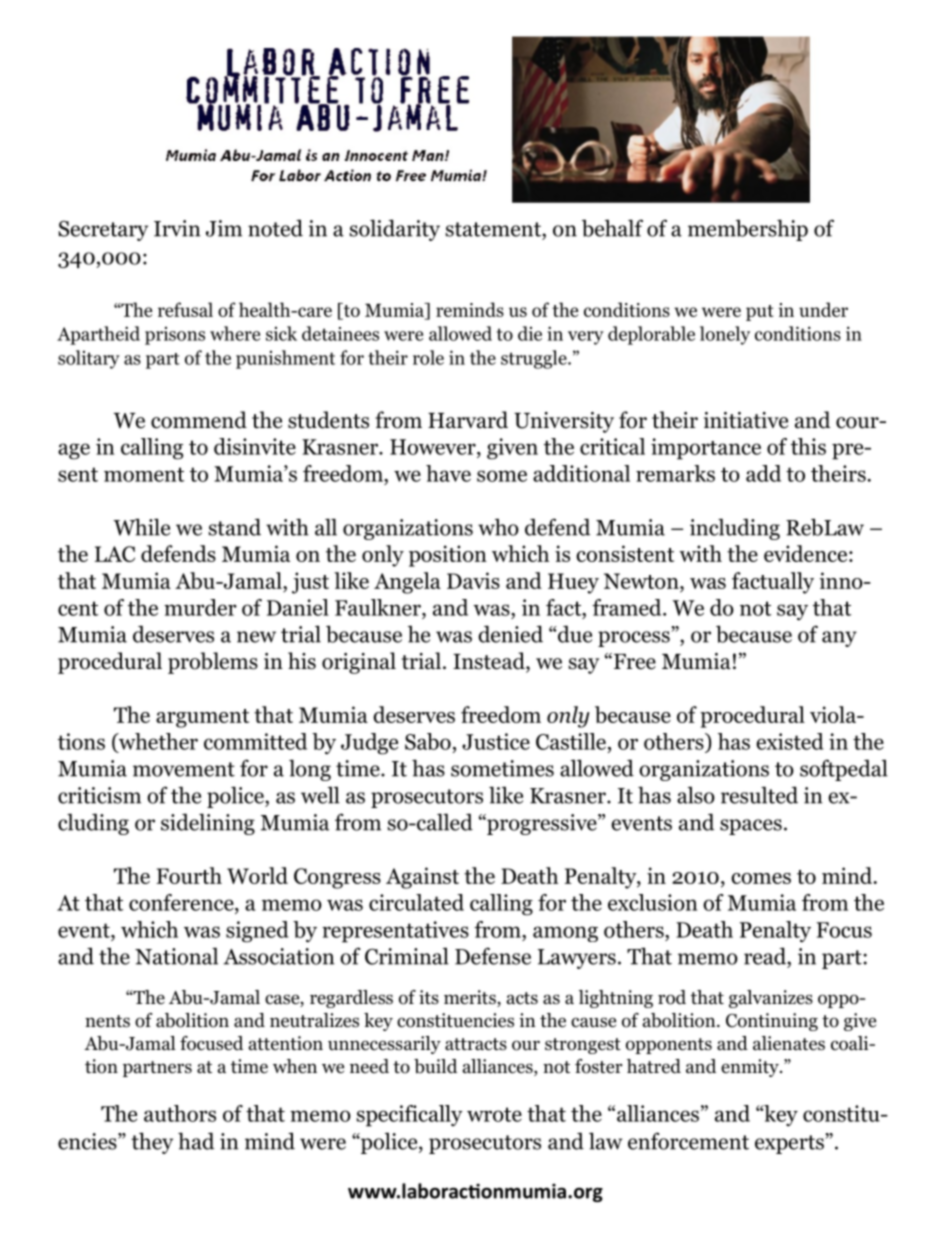 Image resolution: width=952 pixels, height=1233 pixels. I want to click on existed, so click(790, 741).
